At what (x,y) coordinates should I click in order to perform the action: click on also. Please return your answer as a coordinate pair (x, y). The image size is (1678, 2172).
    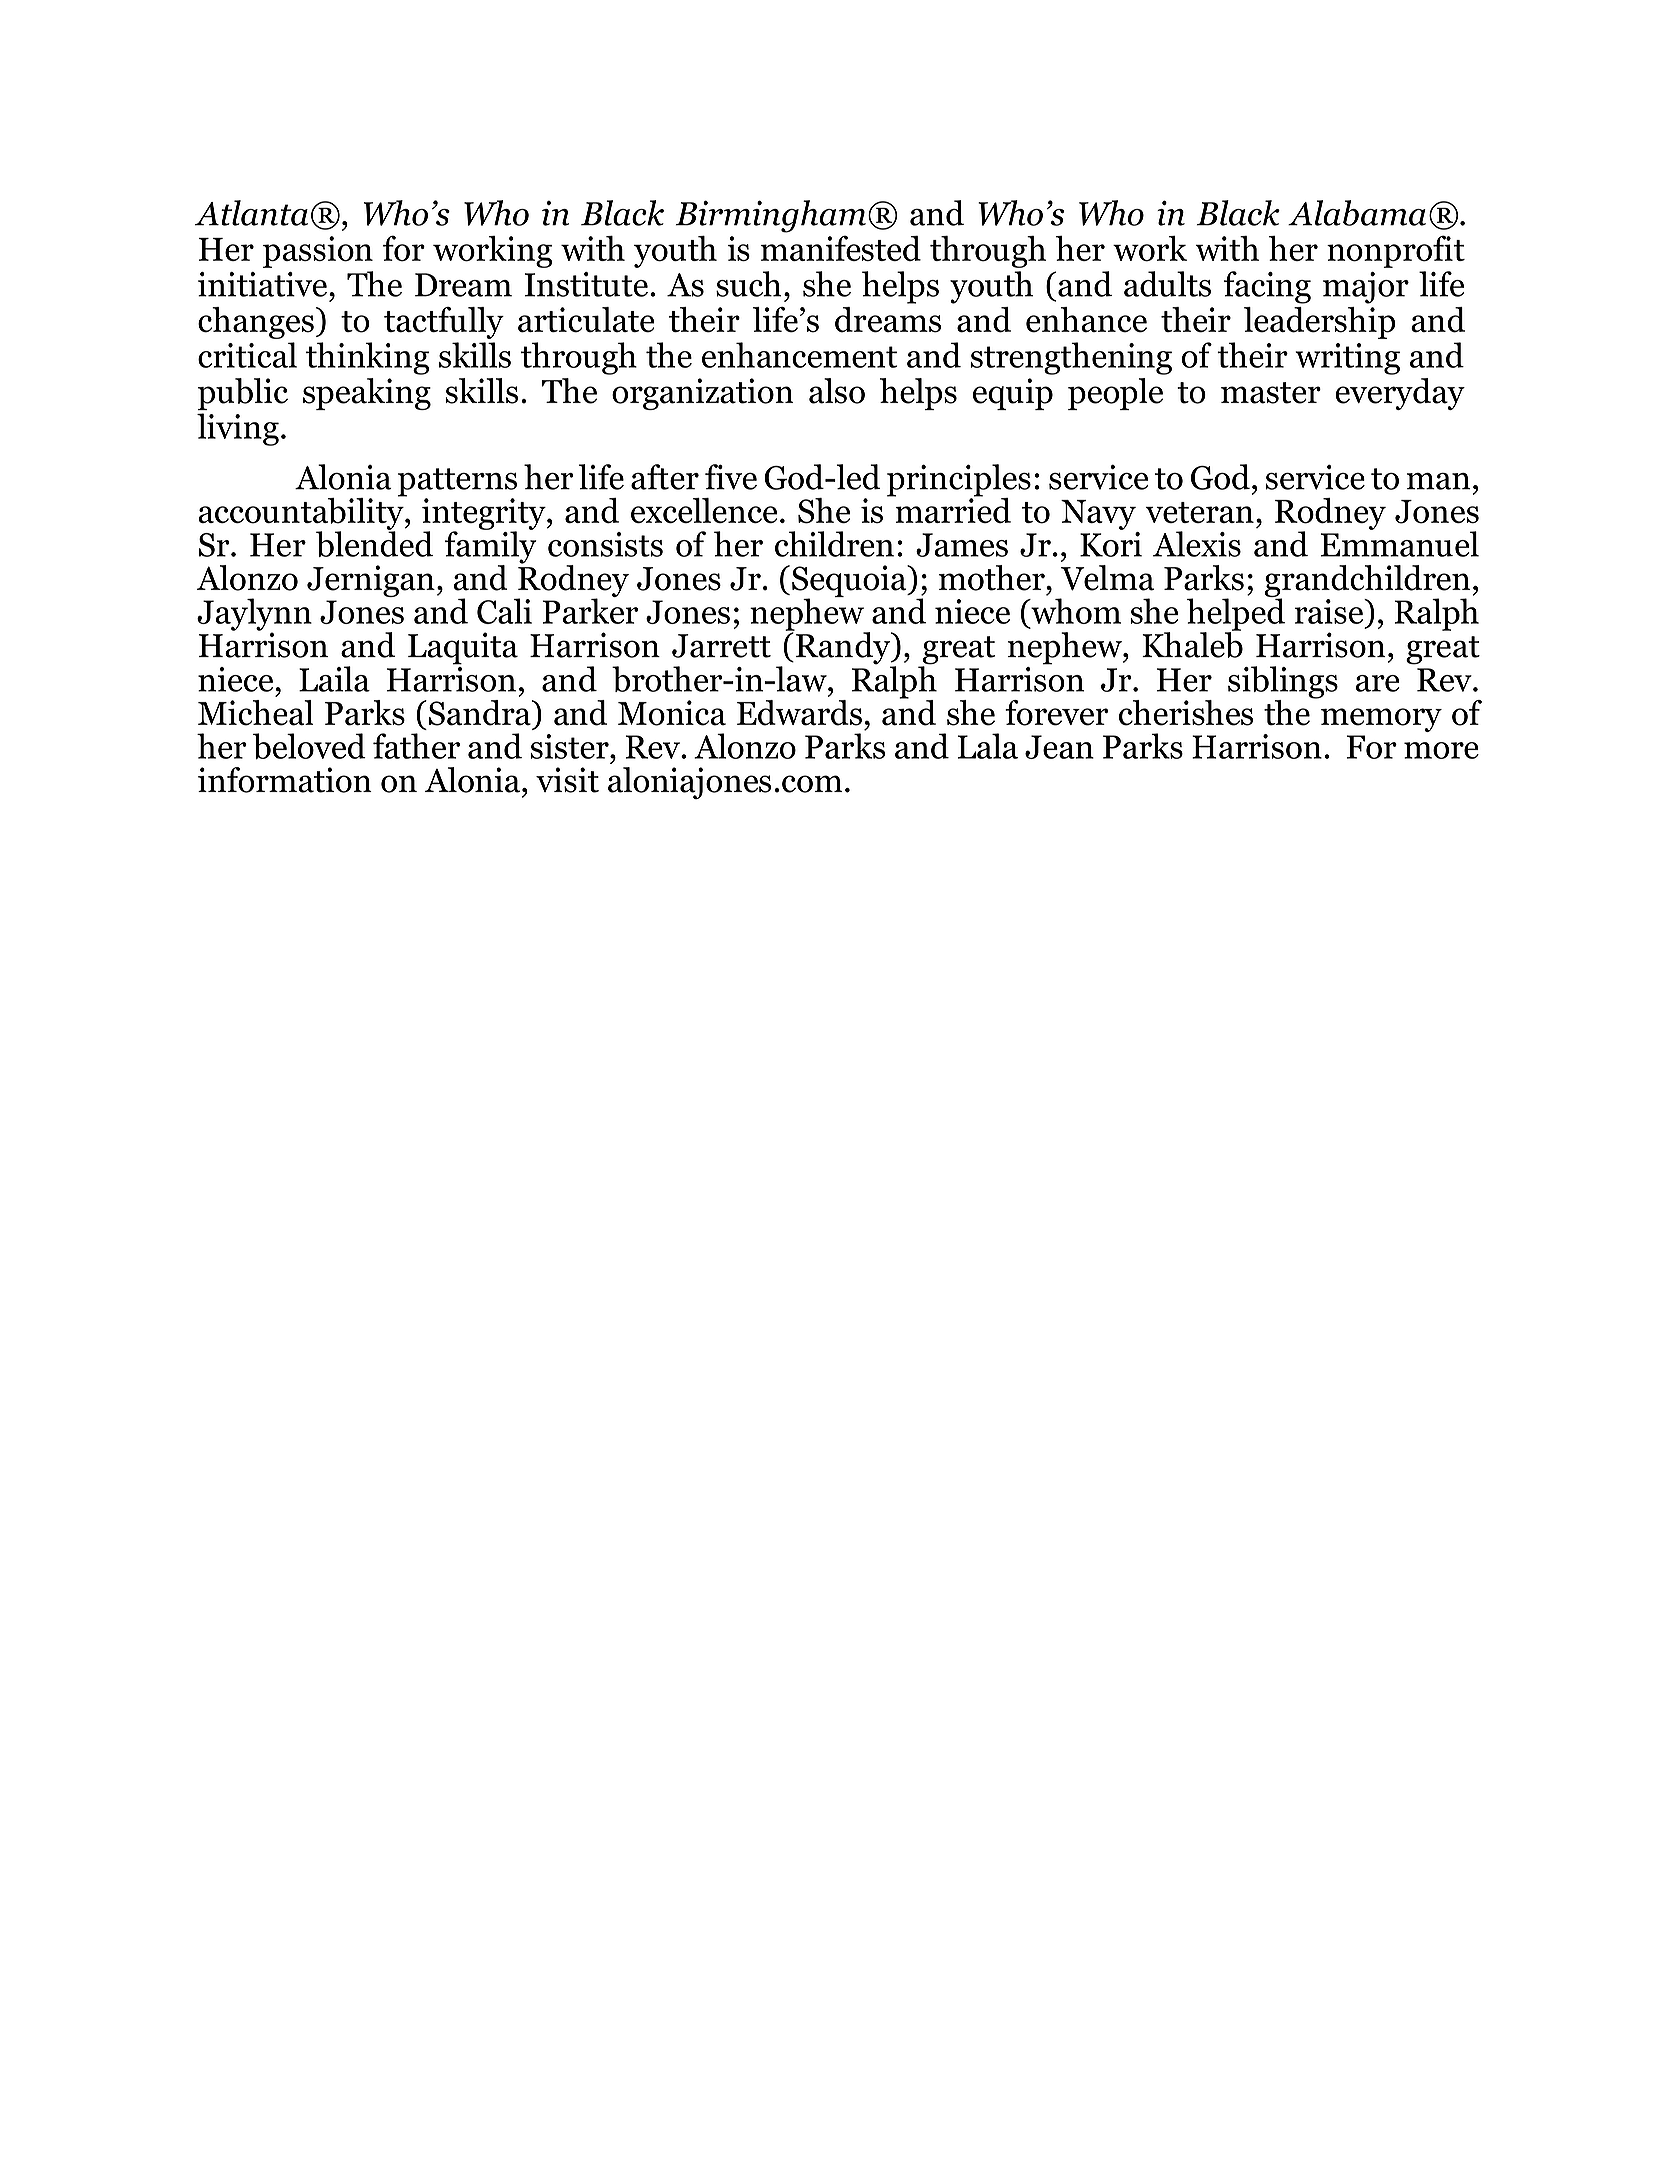
    Looking at the image, I should click on (837, 391).
